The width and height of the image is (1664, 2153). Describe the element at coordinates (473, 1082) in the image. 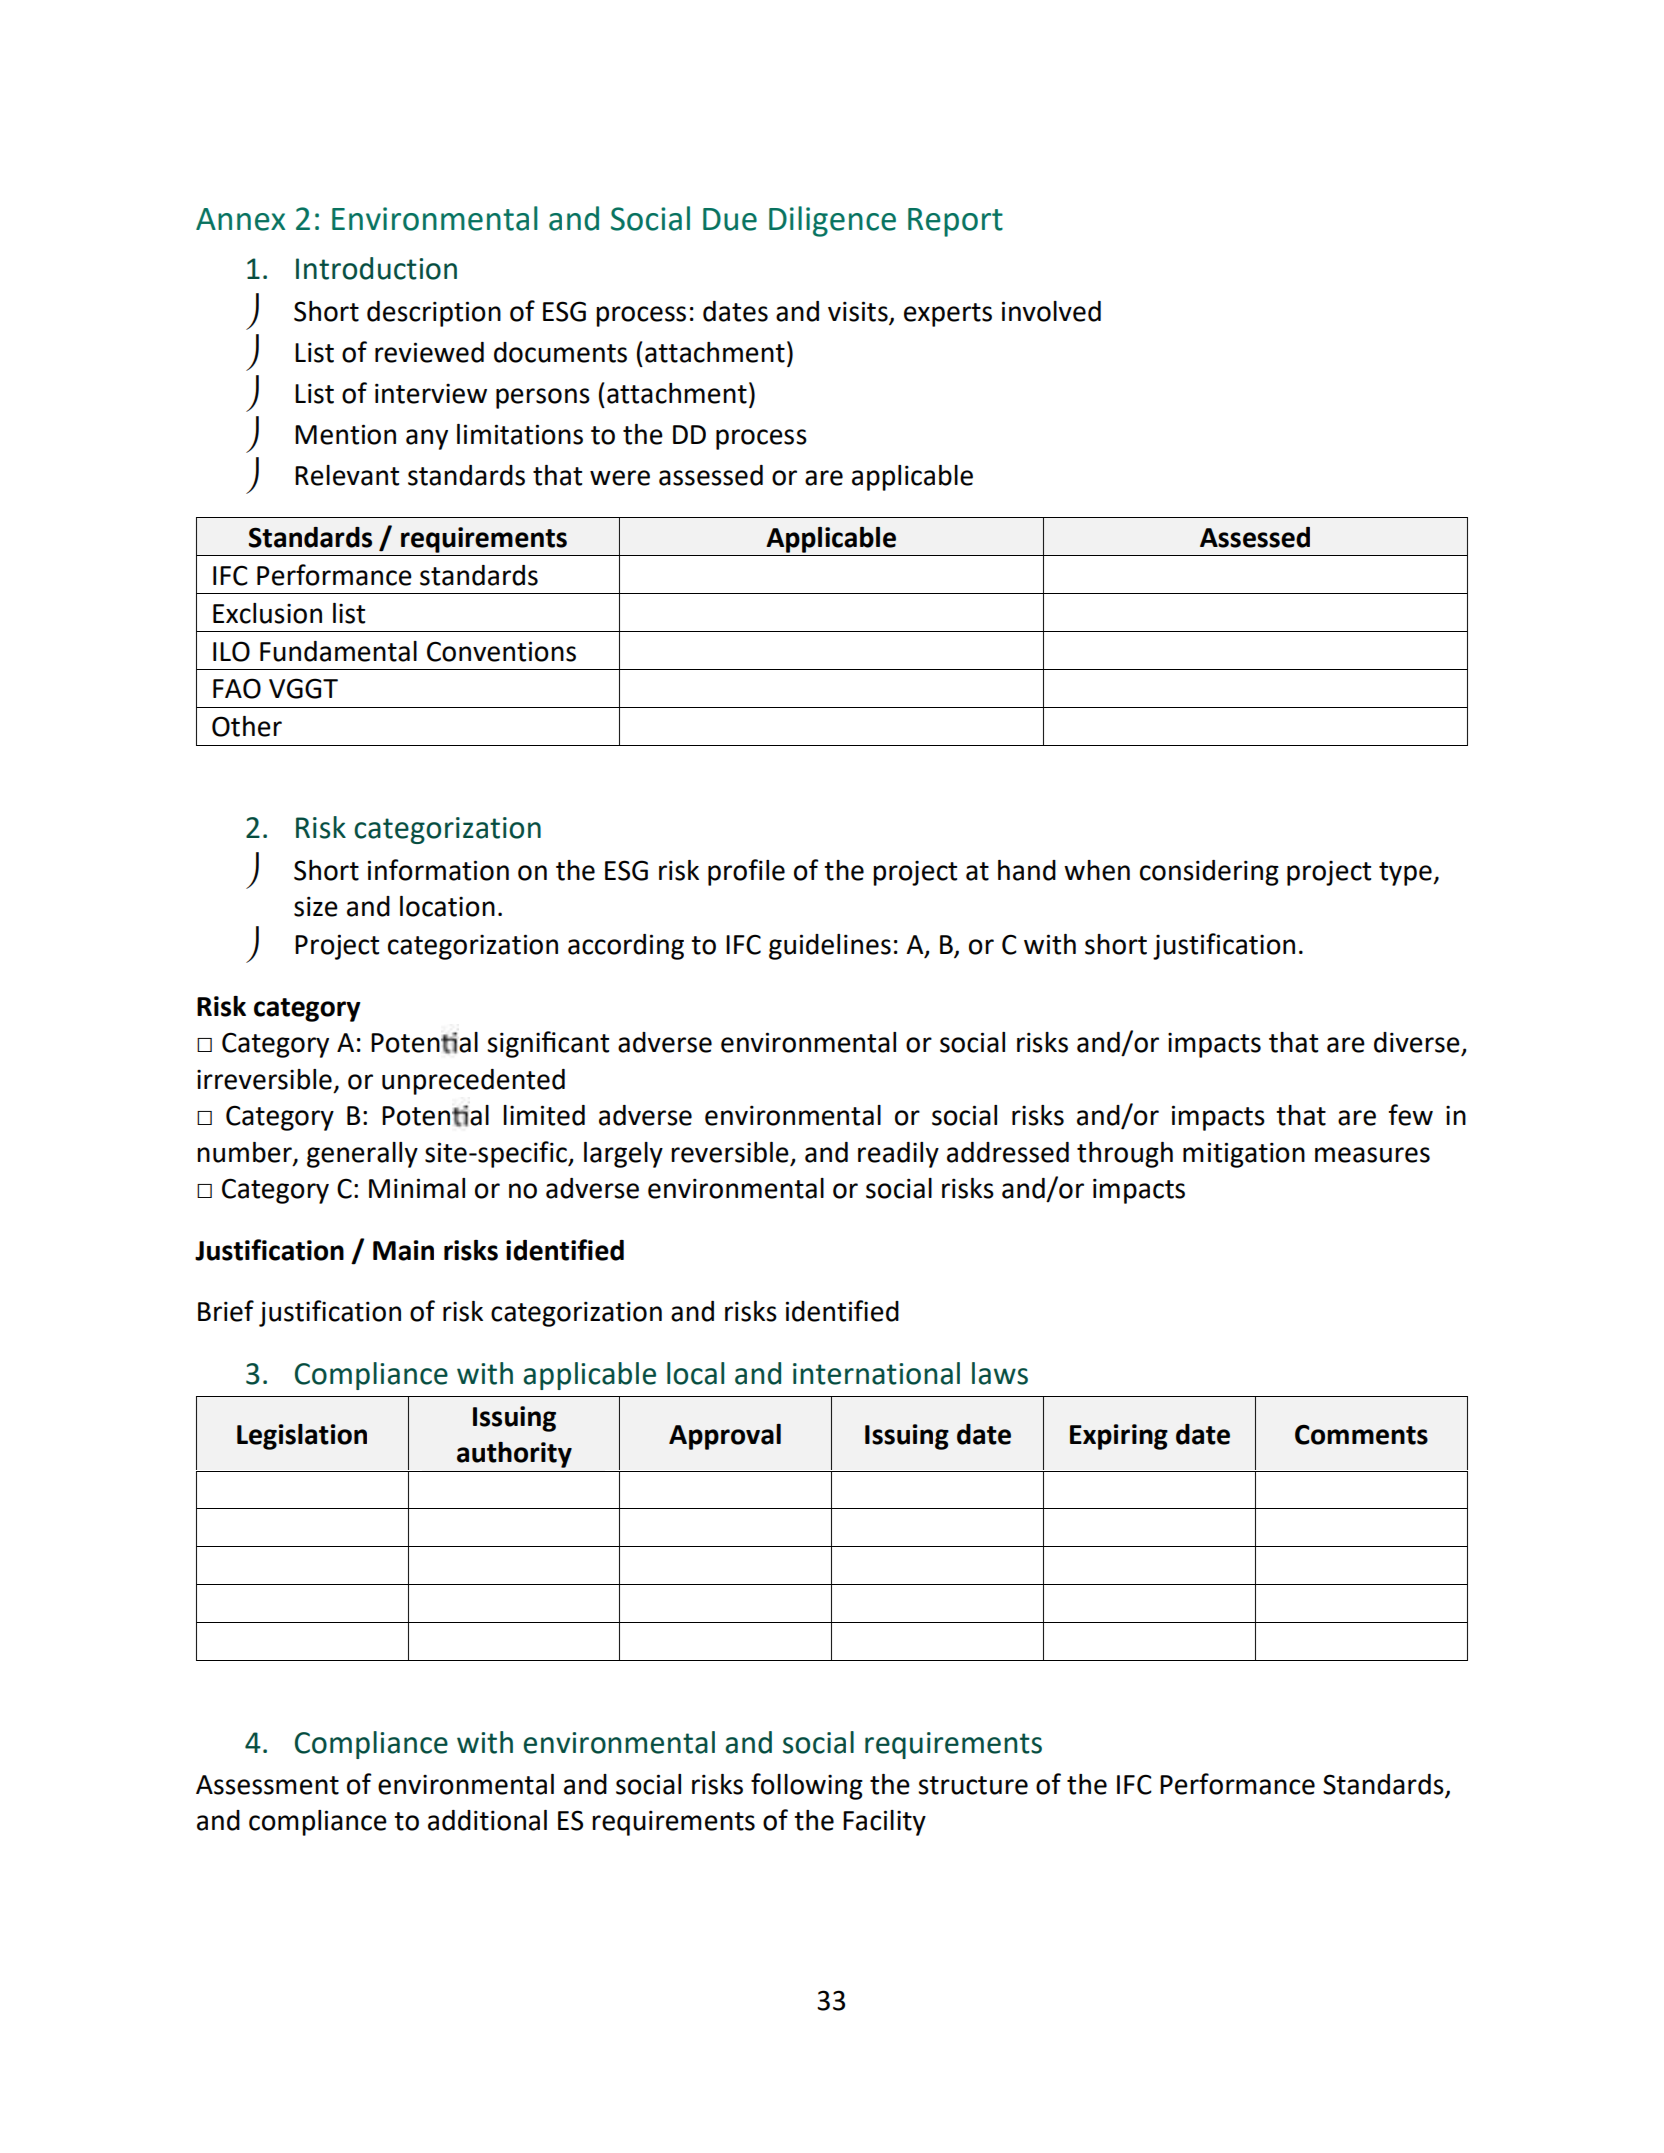

I see `unprecedented` at that location.
